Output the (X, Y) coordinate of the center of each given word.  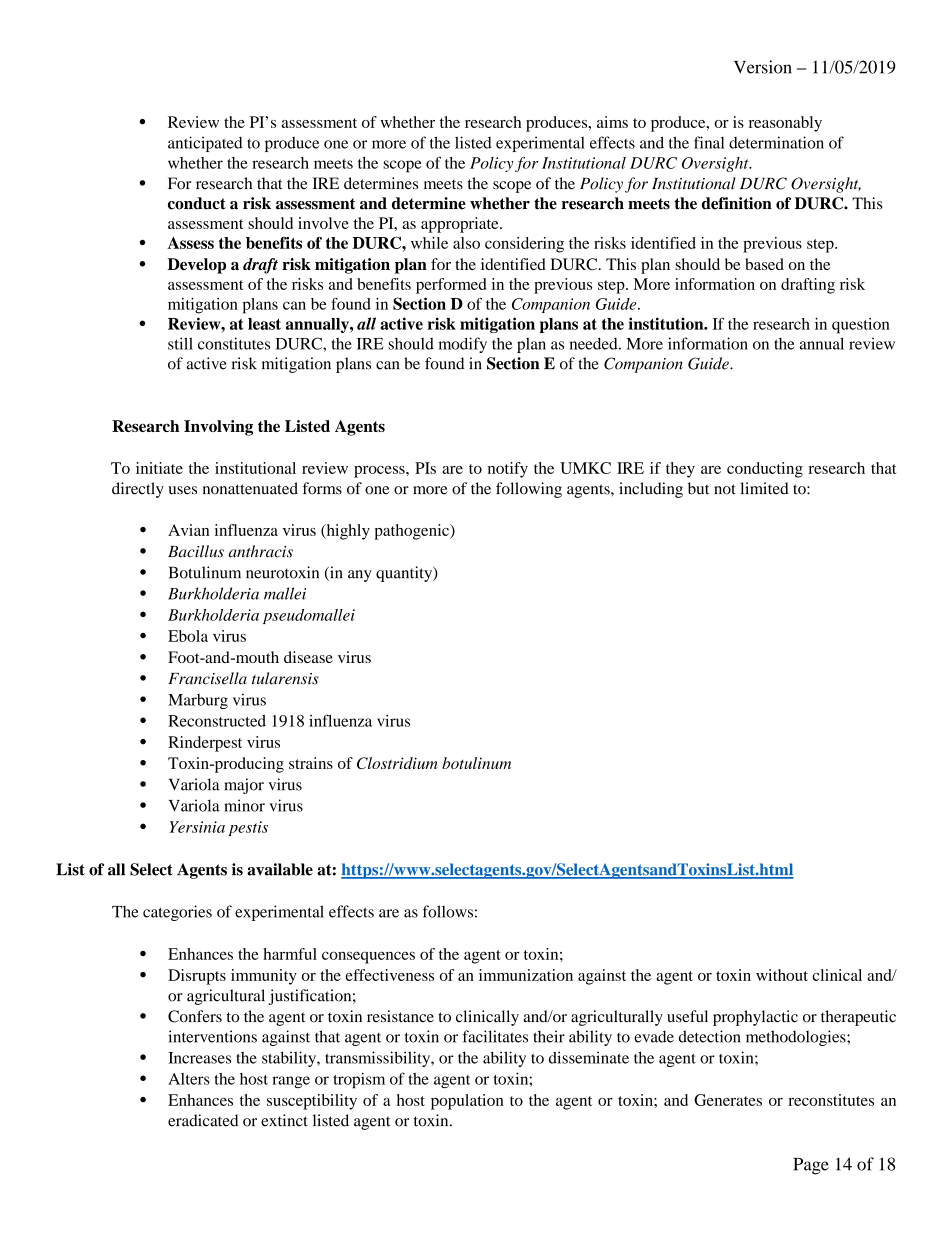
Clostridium (397, 763)
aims (612, 122)
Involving (218, 428)
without (782, 975)
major (244, 786)
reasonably (785, 124)
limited (764, 488)
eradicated (203, 1120)
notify (508, 470)
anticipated (205, 144)
